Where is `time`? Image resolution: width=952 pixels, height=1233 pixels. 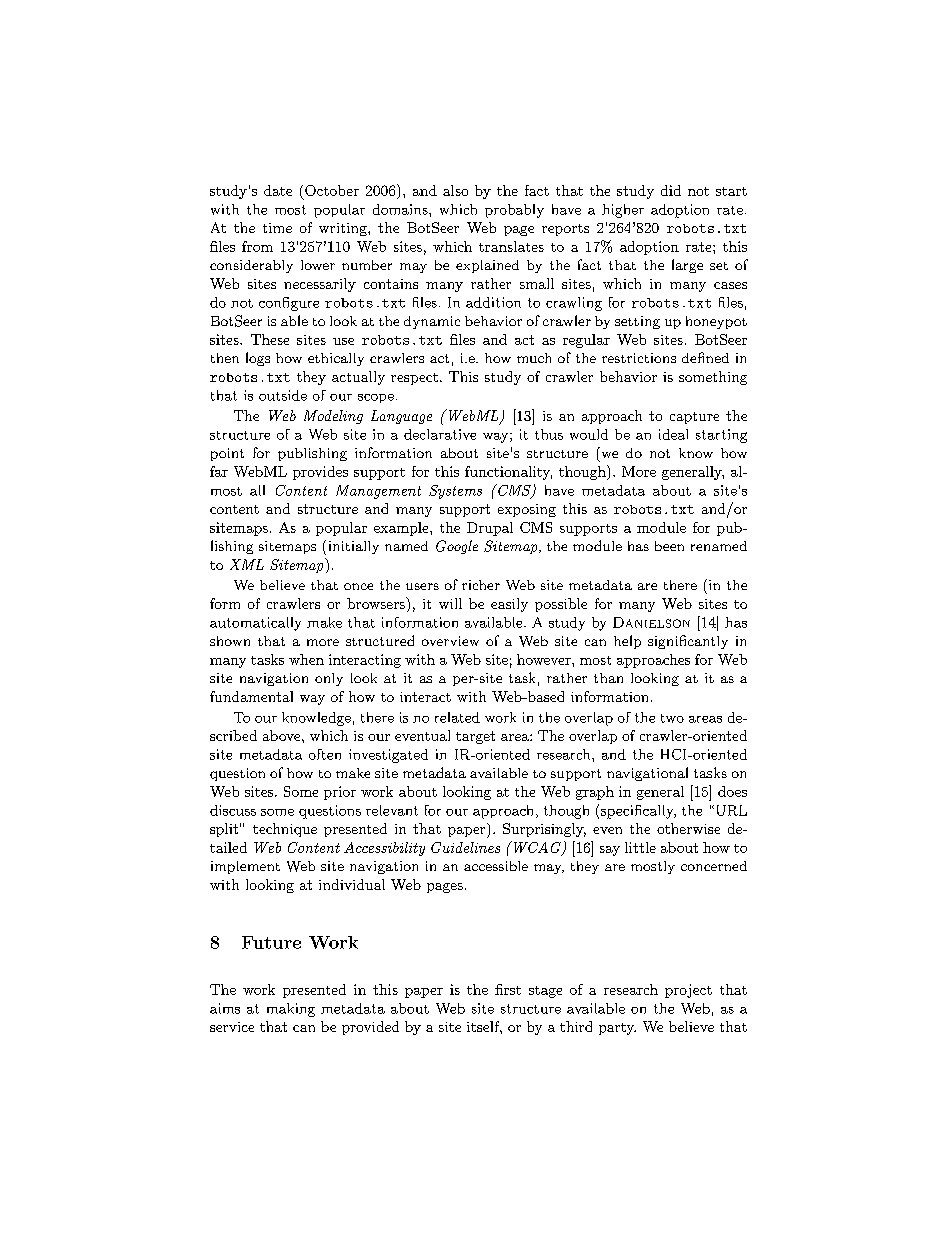 time is located at coordinates (277, 228).
